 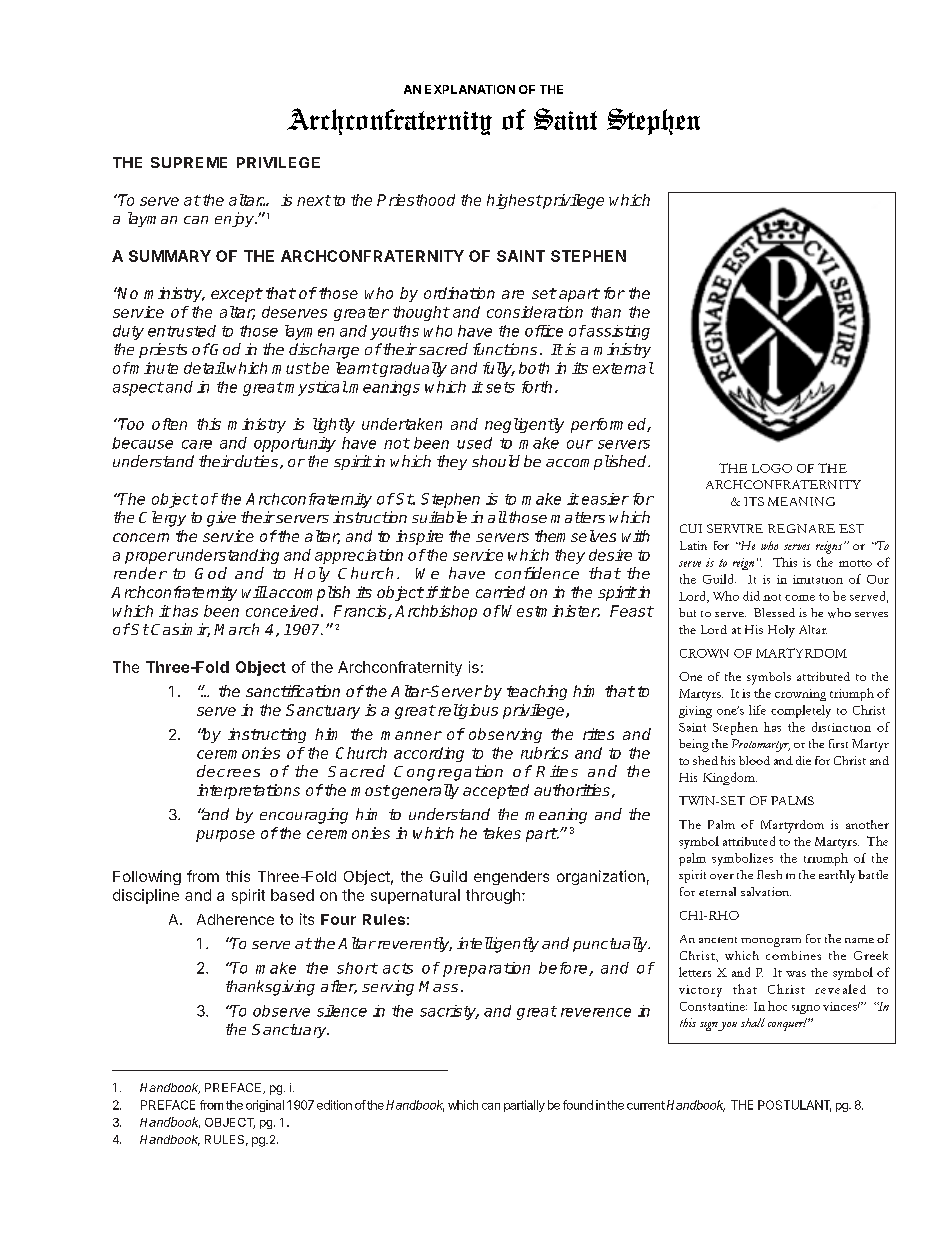 I want to click on original, so click(x=265, y=1106).
